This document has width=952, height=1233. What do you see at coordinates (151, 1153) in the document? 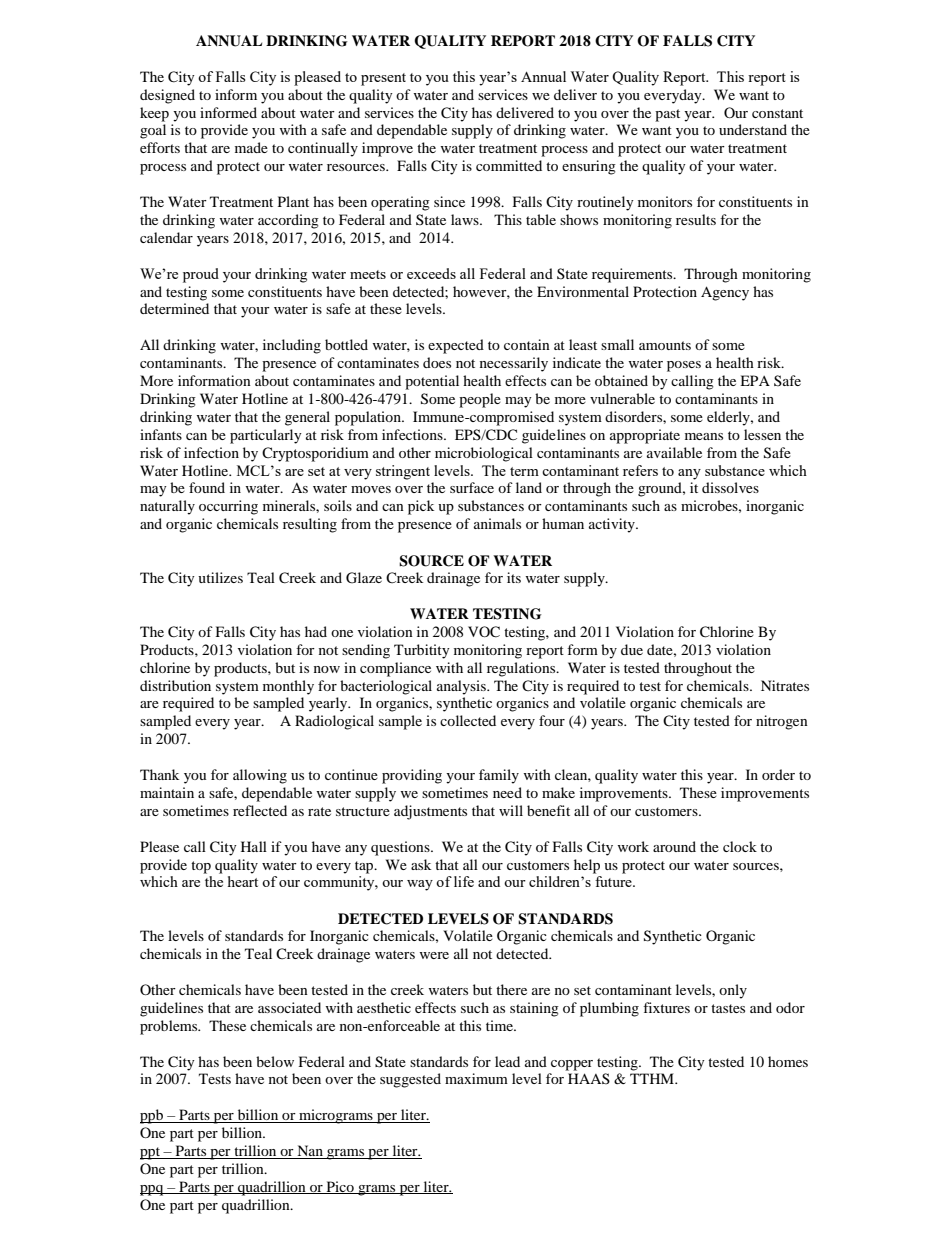
I see `ppt` at bounding box center [151, 1153].
